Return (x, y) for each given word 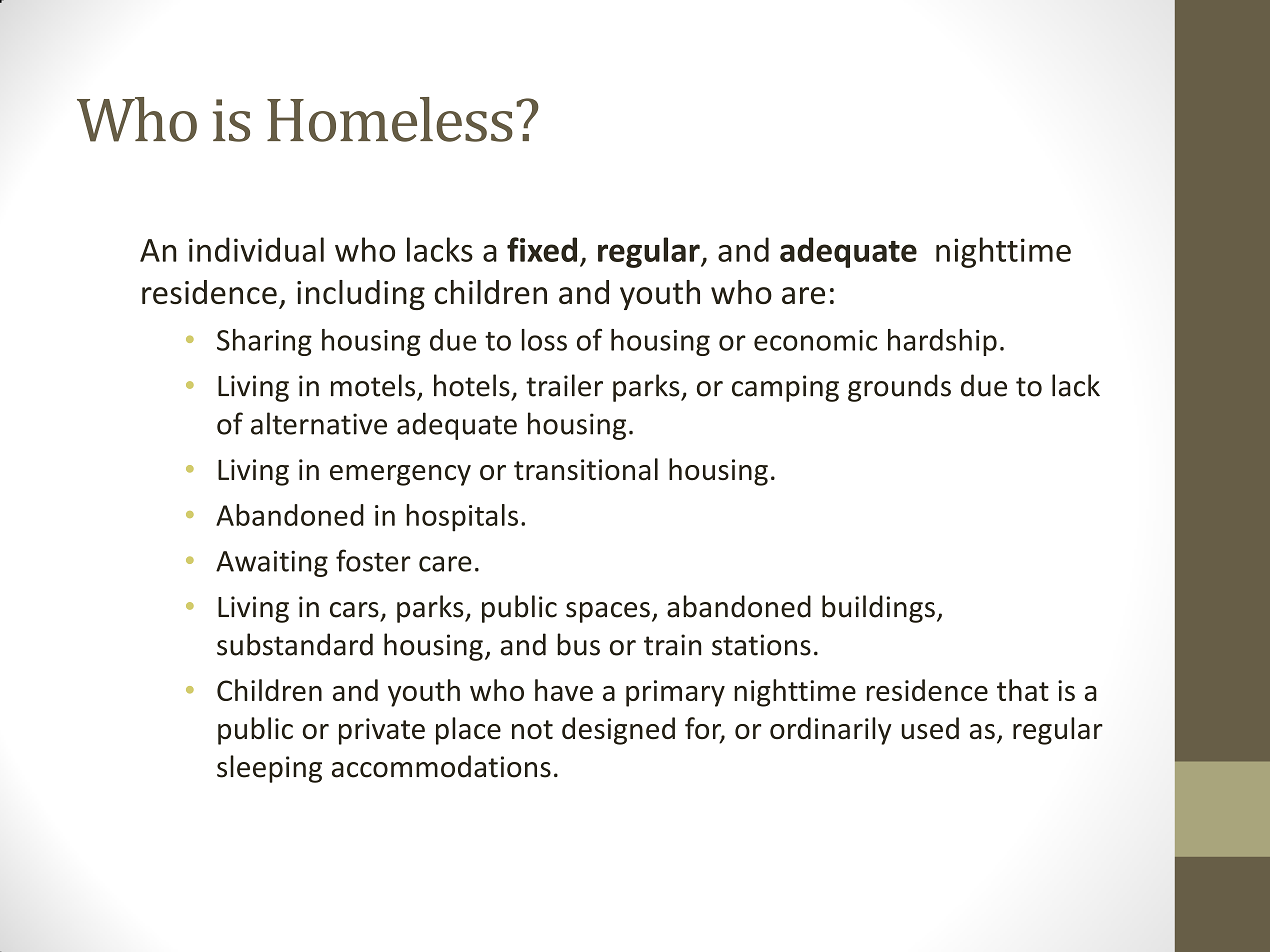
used (930, 728)
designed (618, 731)
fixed (542, 249)
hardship (942, 342)
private (382, 731)
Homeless (390, 119)
